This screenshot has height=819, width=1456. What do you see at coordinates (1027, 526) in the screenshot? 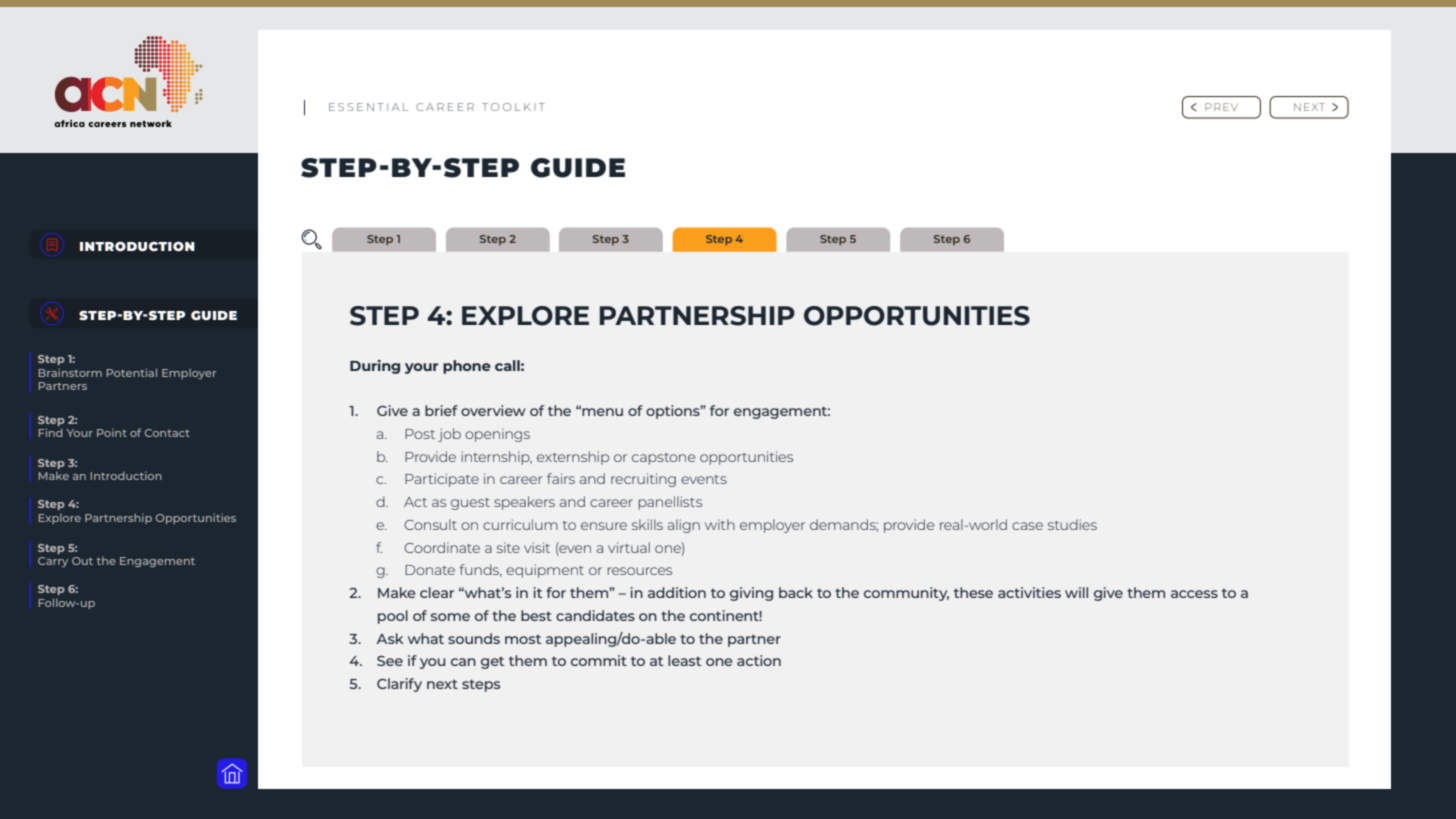
I see `case` at bounding box center [1027, 526].
